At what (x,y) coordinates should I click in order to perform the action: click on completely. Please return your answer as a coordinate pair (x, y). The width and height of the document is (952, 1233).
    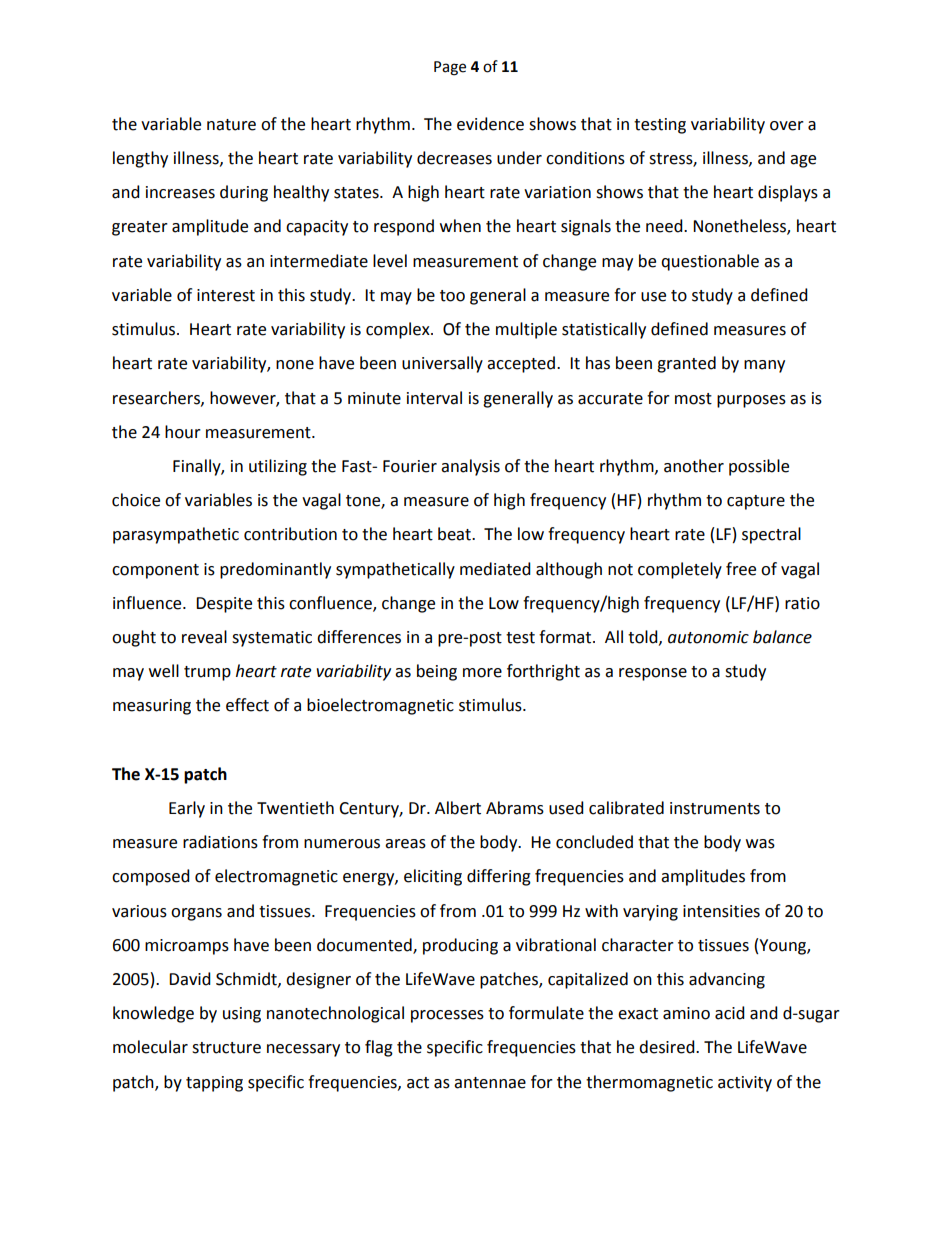
    Looking at the image, I should click on (680, 570).
